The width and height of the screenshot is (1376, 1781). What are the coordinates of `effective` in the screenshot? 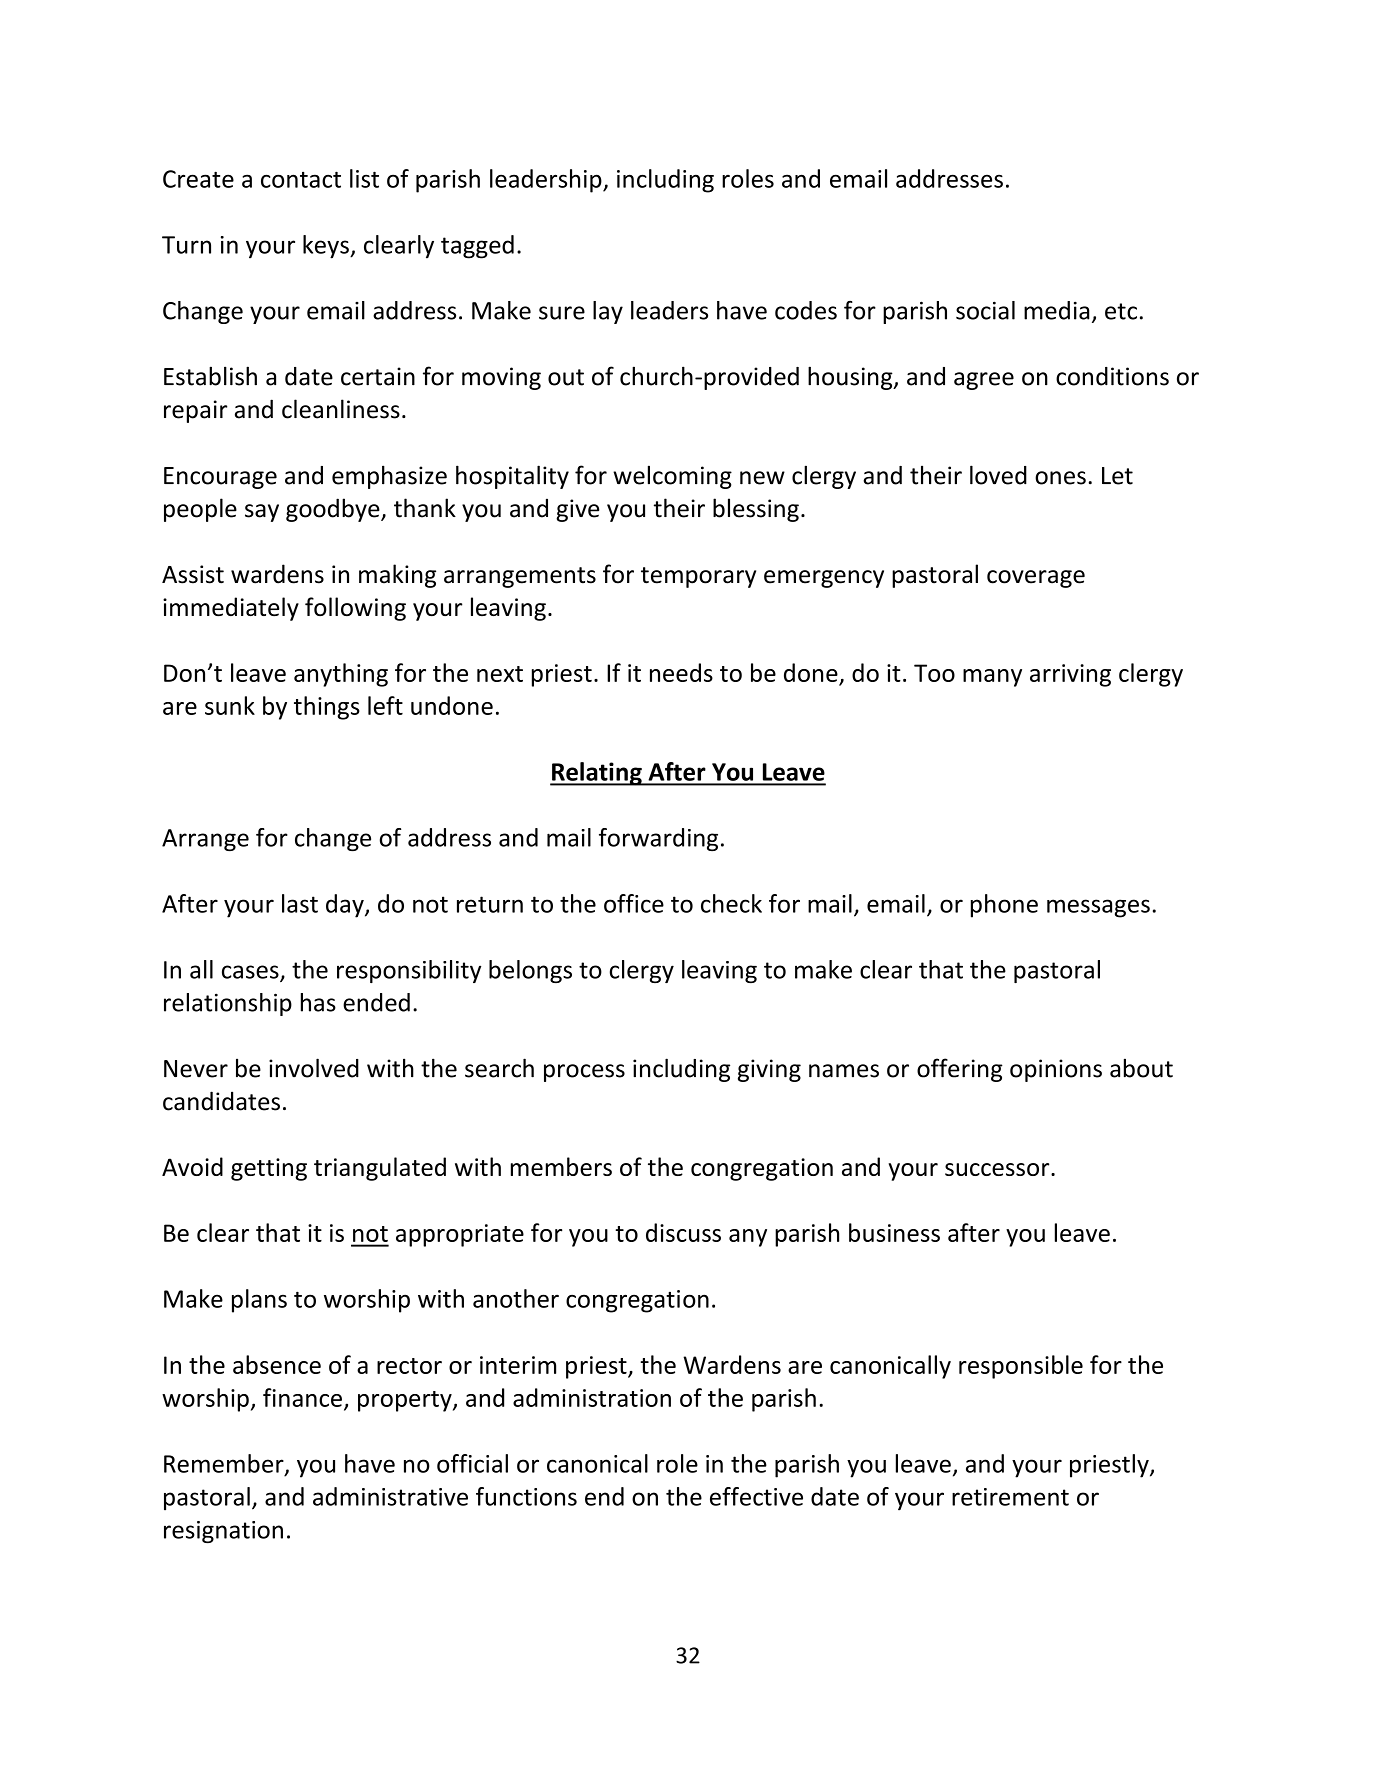 It's located at (756, 1496).
